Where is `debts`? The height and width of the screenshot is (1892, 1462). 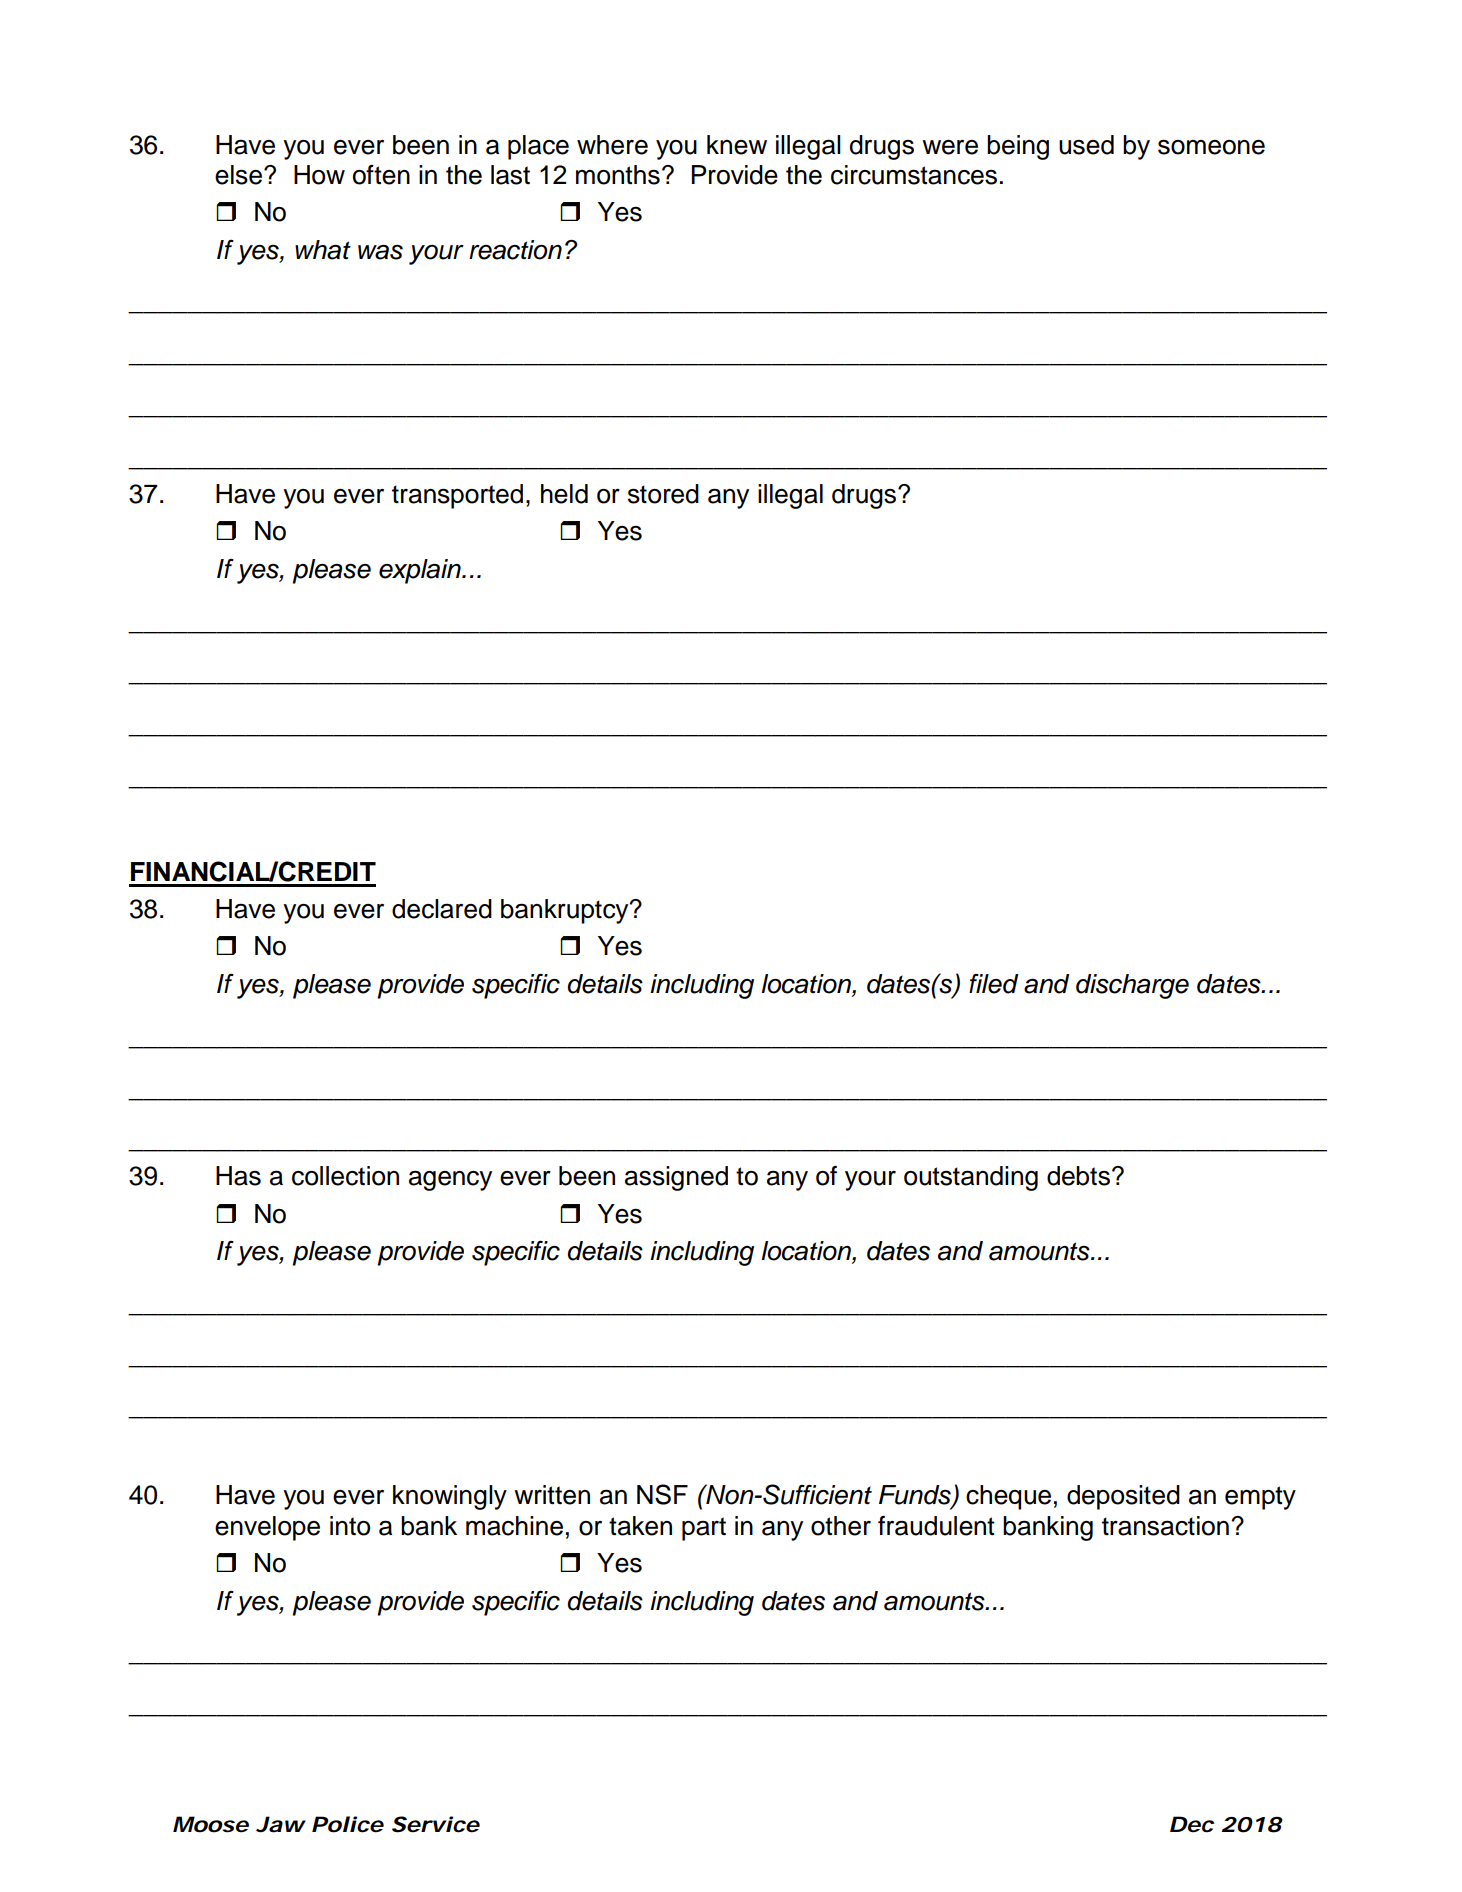
debts is located at coordinates (1078, 1176).
